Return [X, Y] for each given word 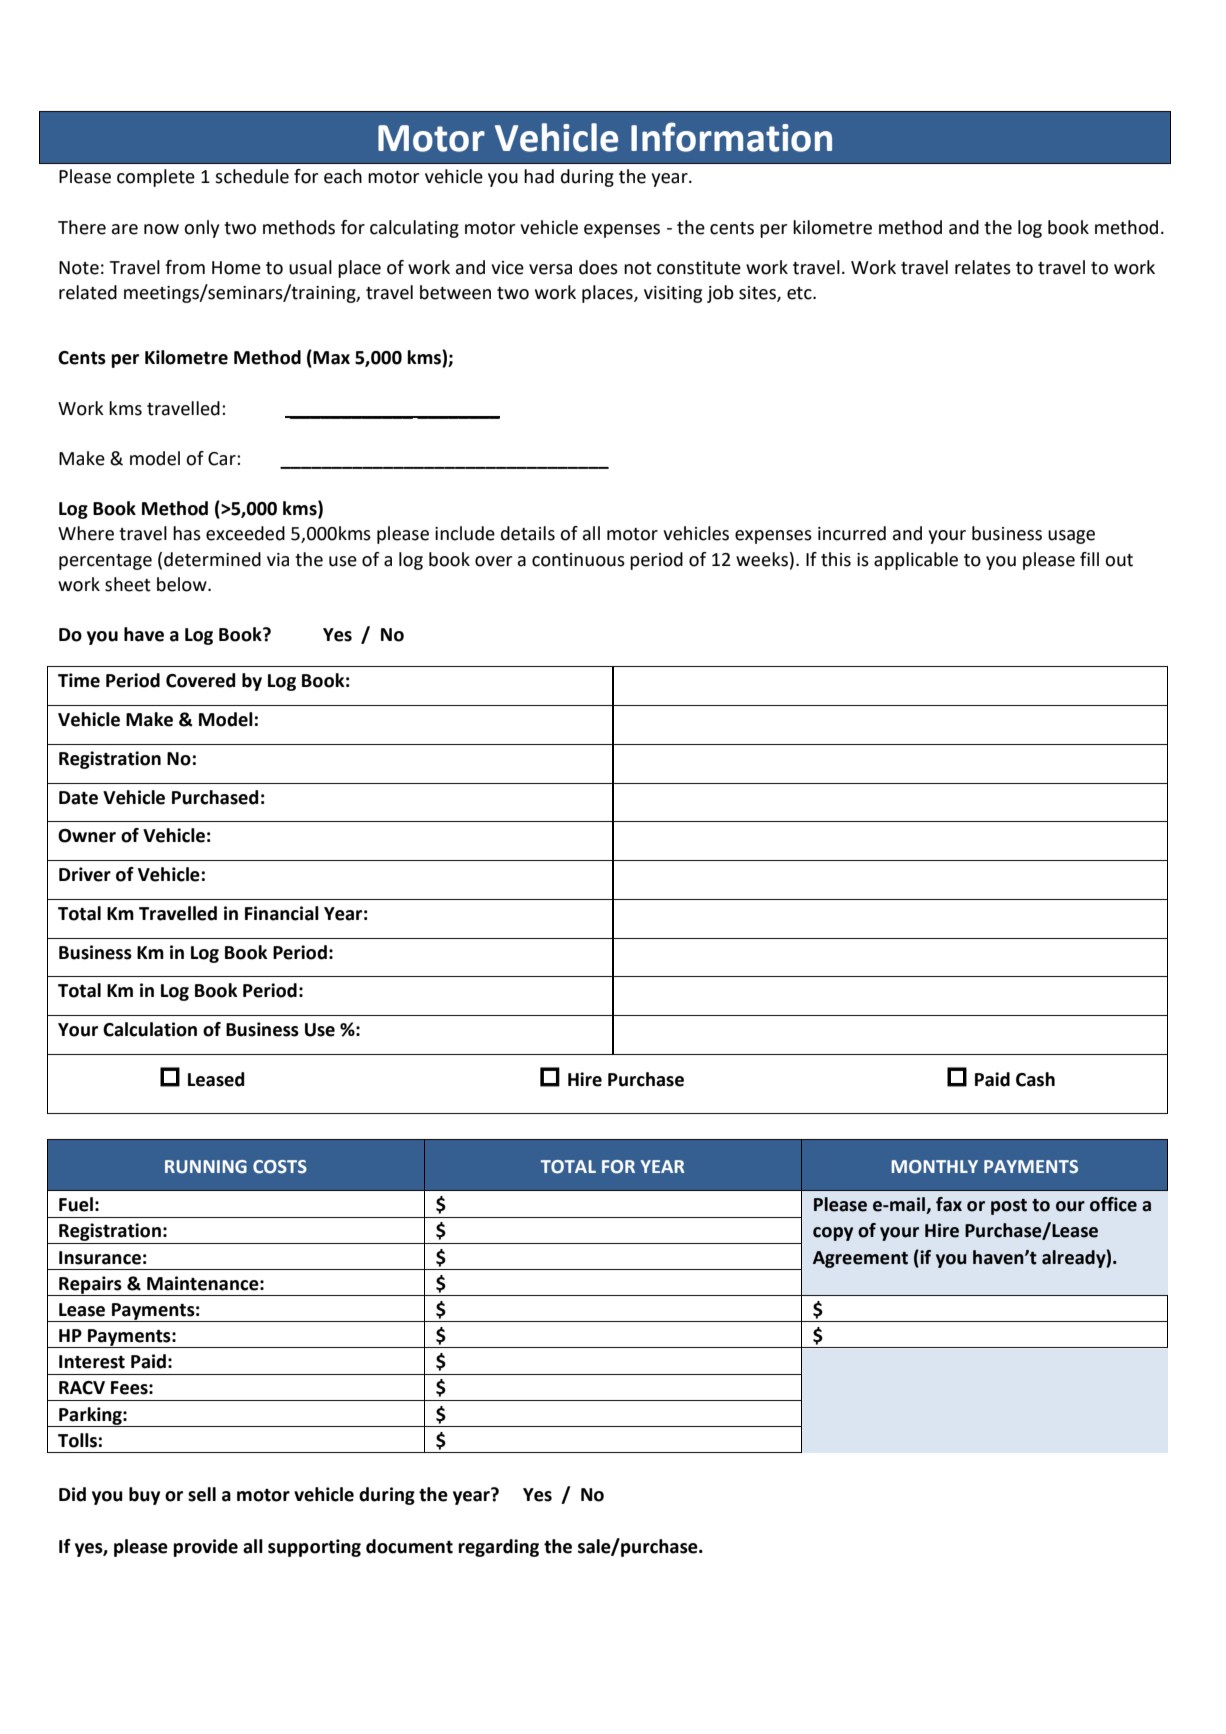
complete [156, 178]
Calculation [150, 1029]
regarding [498, 1548]
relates [983, 267]
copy [833, 1234]
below [183, 584]
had [539, 176]
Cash [1035, 1079]
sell [202, 1494]
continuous [578, 560]
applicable [916, 561]
